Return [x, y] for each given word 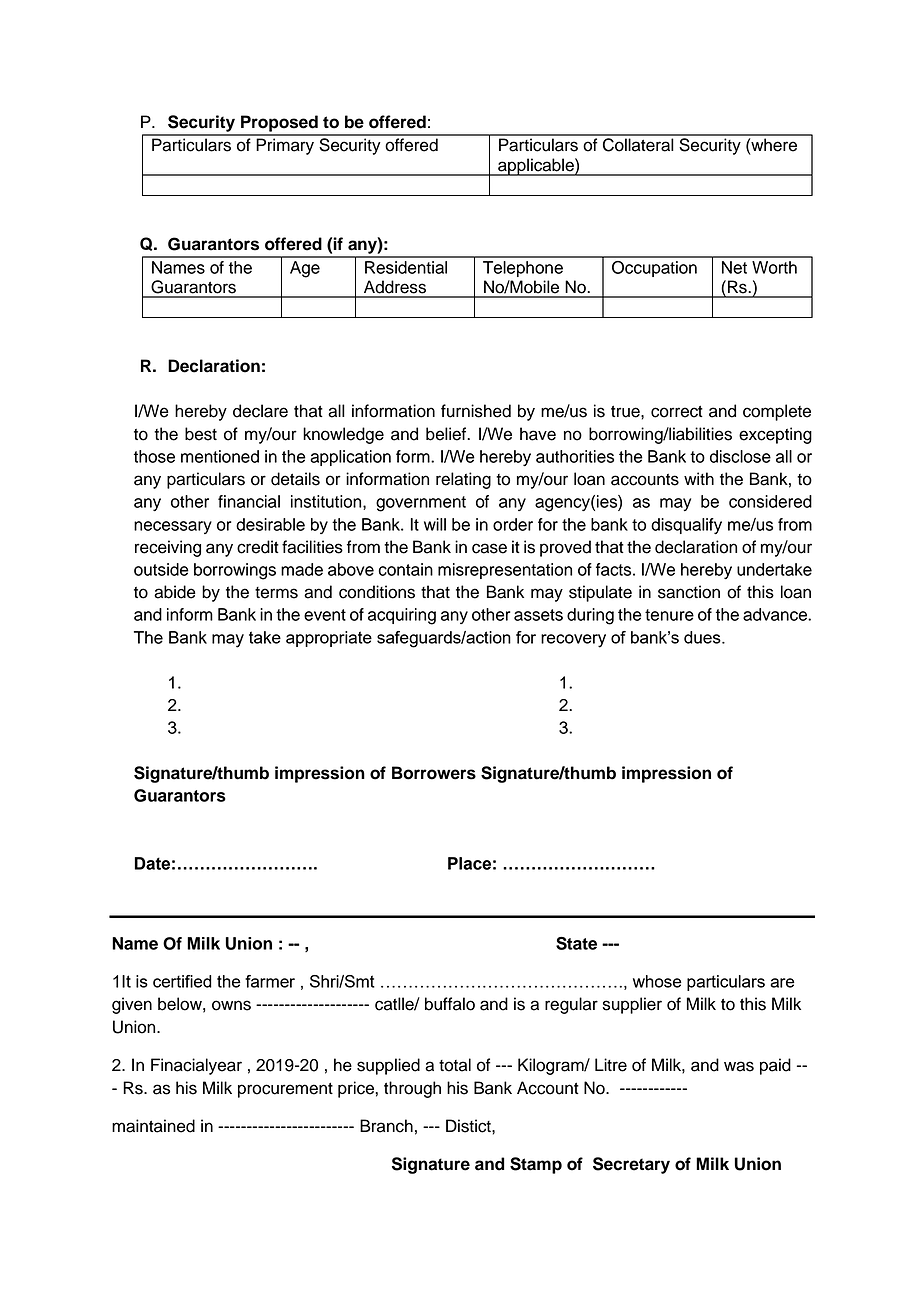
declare [260, 411]
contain [406, 569]
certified [182, 981]
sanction [689, 592]
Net [734, 267]
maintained [153, 1126]
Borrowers [434, 773]
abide [175, 592]
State [576, 943]
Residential [406, 267]
